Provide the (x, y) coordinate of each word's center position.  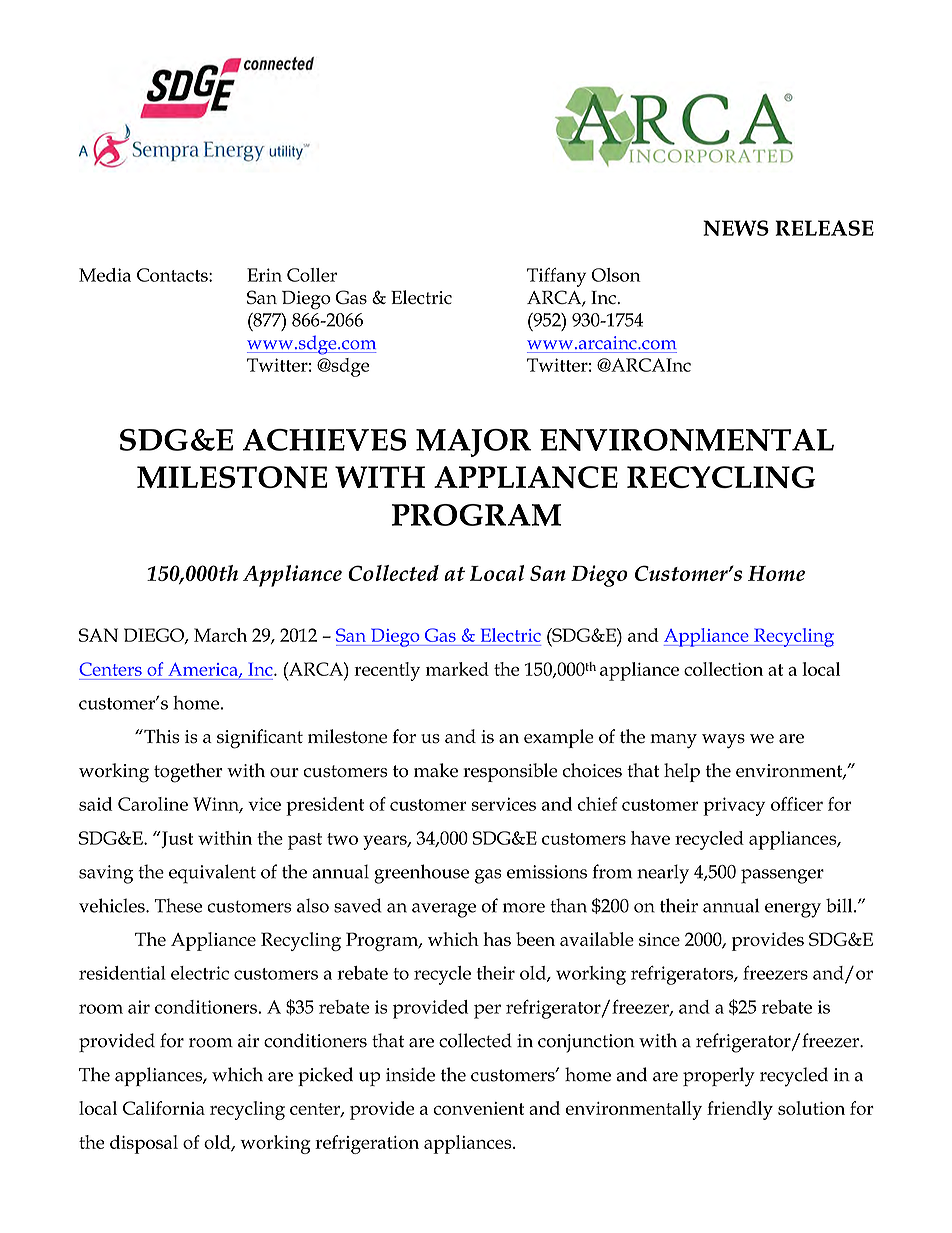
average (444, 910)
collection (723, 669)
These (178, 905)
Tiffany (556, 277)
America (204, 670)
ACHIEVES (324, 440)
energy (793, 910)
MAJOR (473, 443)
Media (105, 275)
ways (723, 741)
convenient (478, 1108)
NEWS (736, 228)
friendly (740, 1110)
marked (457, 669)
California (164, 1108)
